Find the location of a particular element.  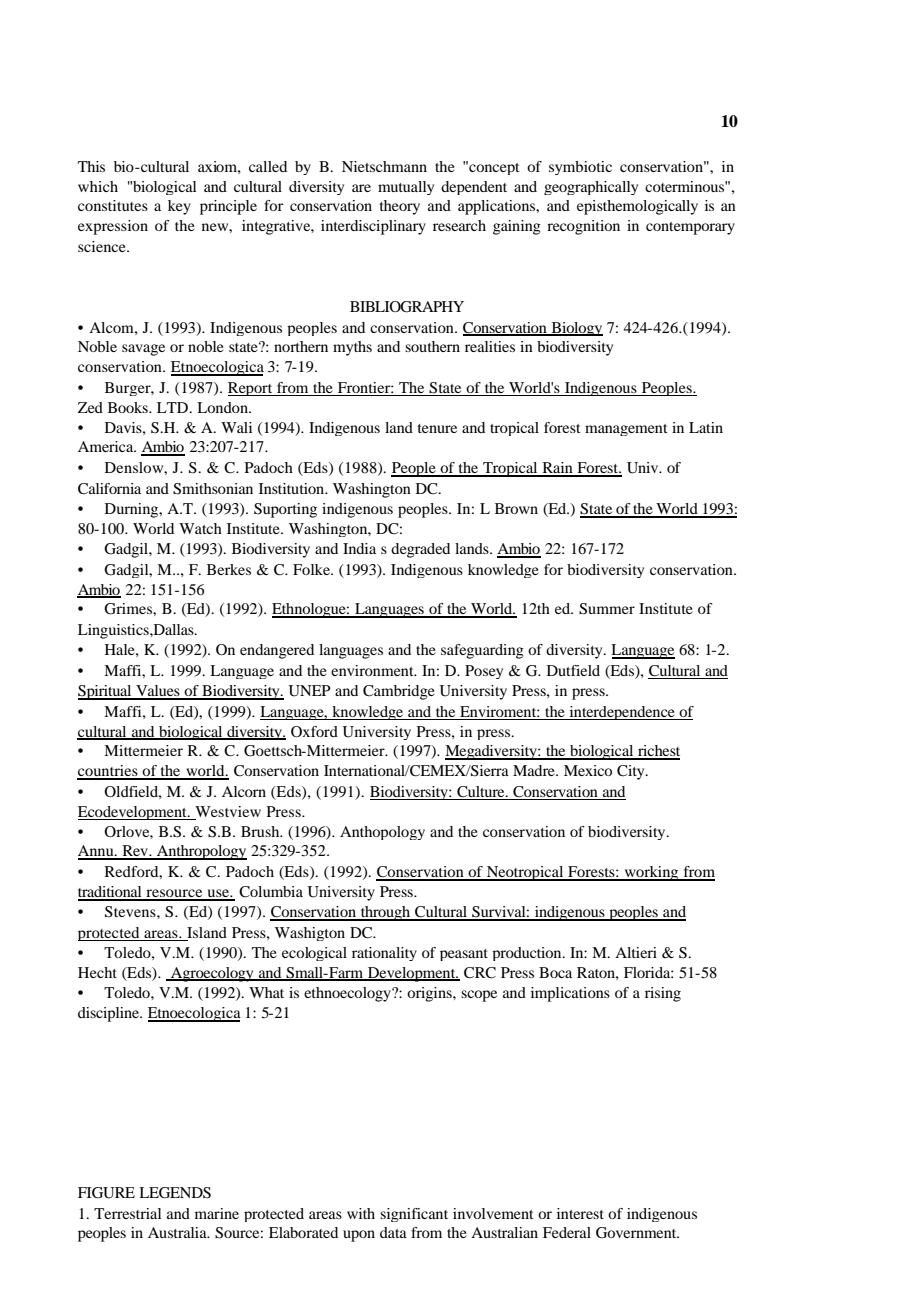

key is located at coordinates (179, 207).
